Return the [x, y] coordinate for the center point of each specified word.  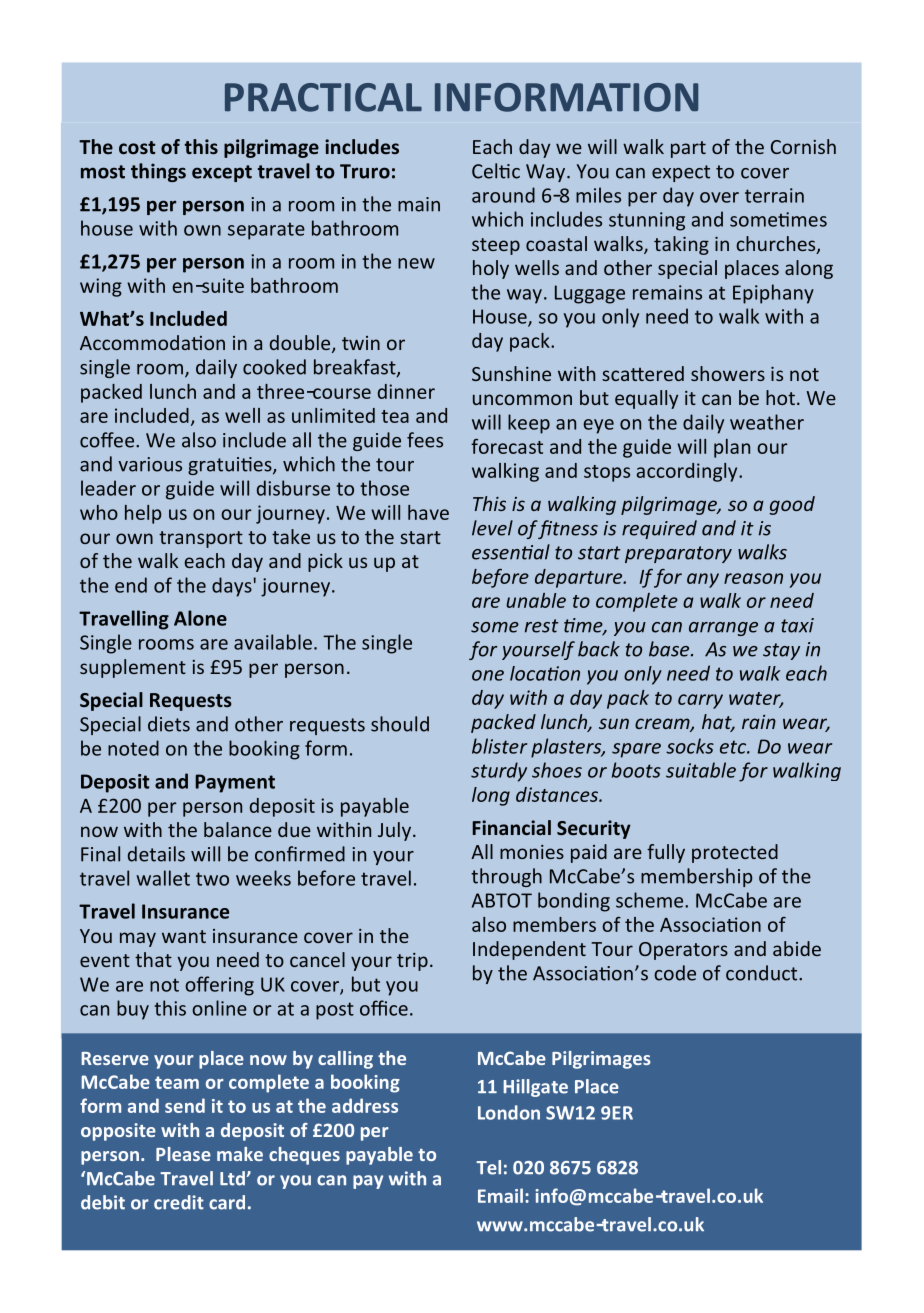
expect [681, 173]
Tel [488, 1167]
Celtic [496, 171]
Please [183, 1154]
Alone [200, 618]
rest [542, 626]
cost [137, 147]
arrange [723, 629]
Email [500, 1195]
